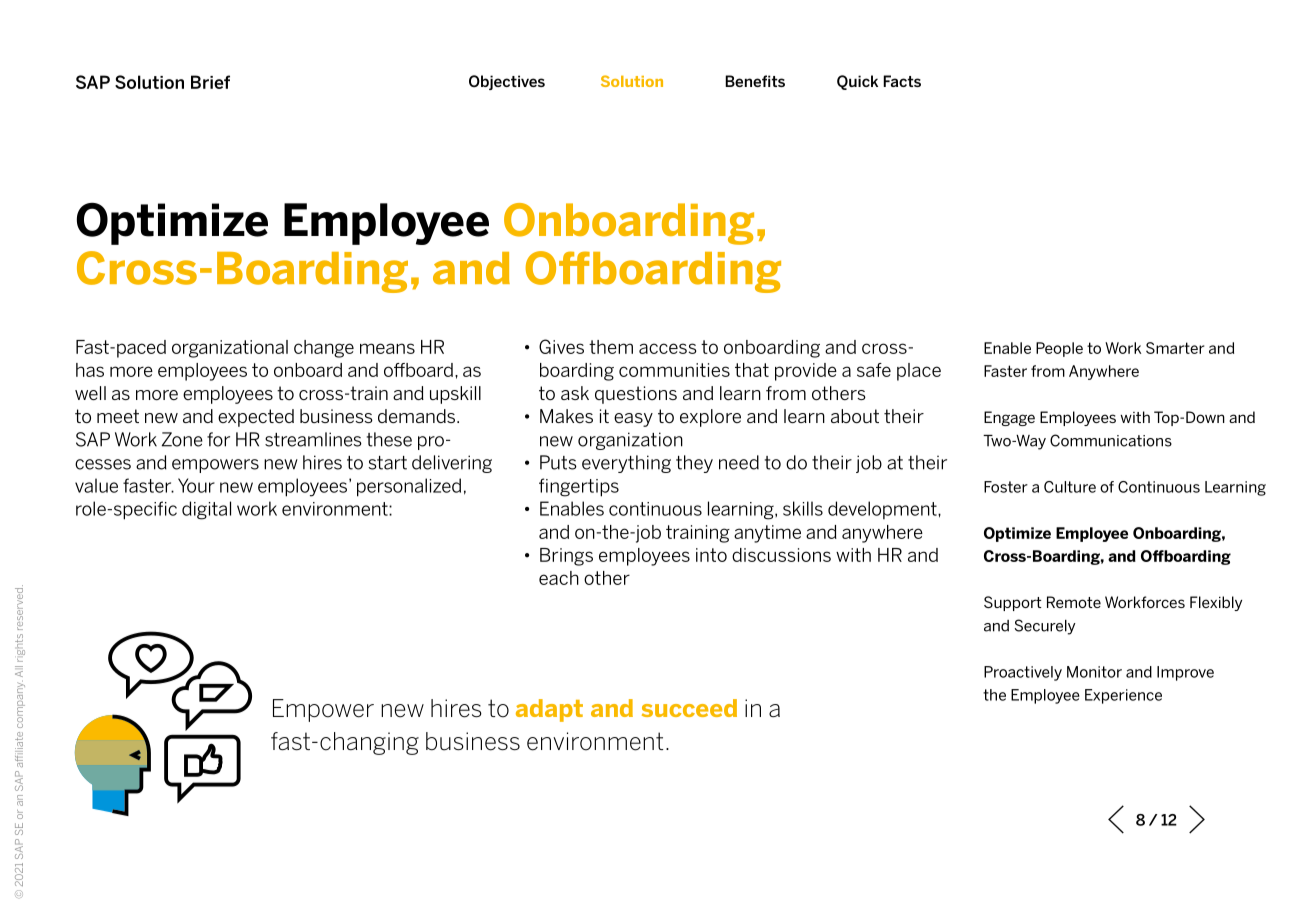 The image size is (1311, 924). What do you see at coordinates (611, 347) in the image?
I see `them` at bounding box center [611, 347].
